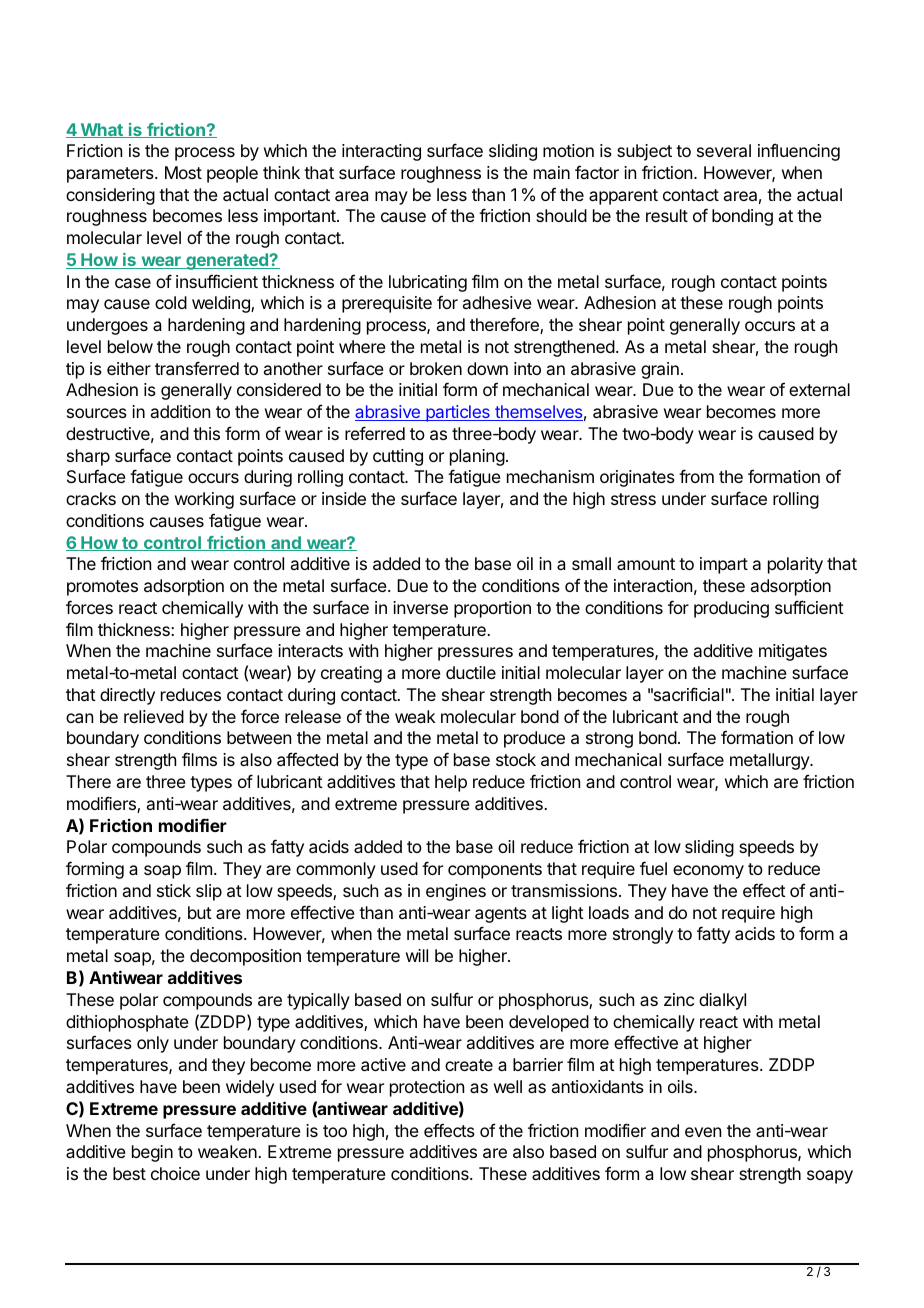  What do you see at coordinates (471, 672) in the screenshot?
I see `ductile` at bounding box center [471, 672].
